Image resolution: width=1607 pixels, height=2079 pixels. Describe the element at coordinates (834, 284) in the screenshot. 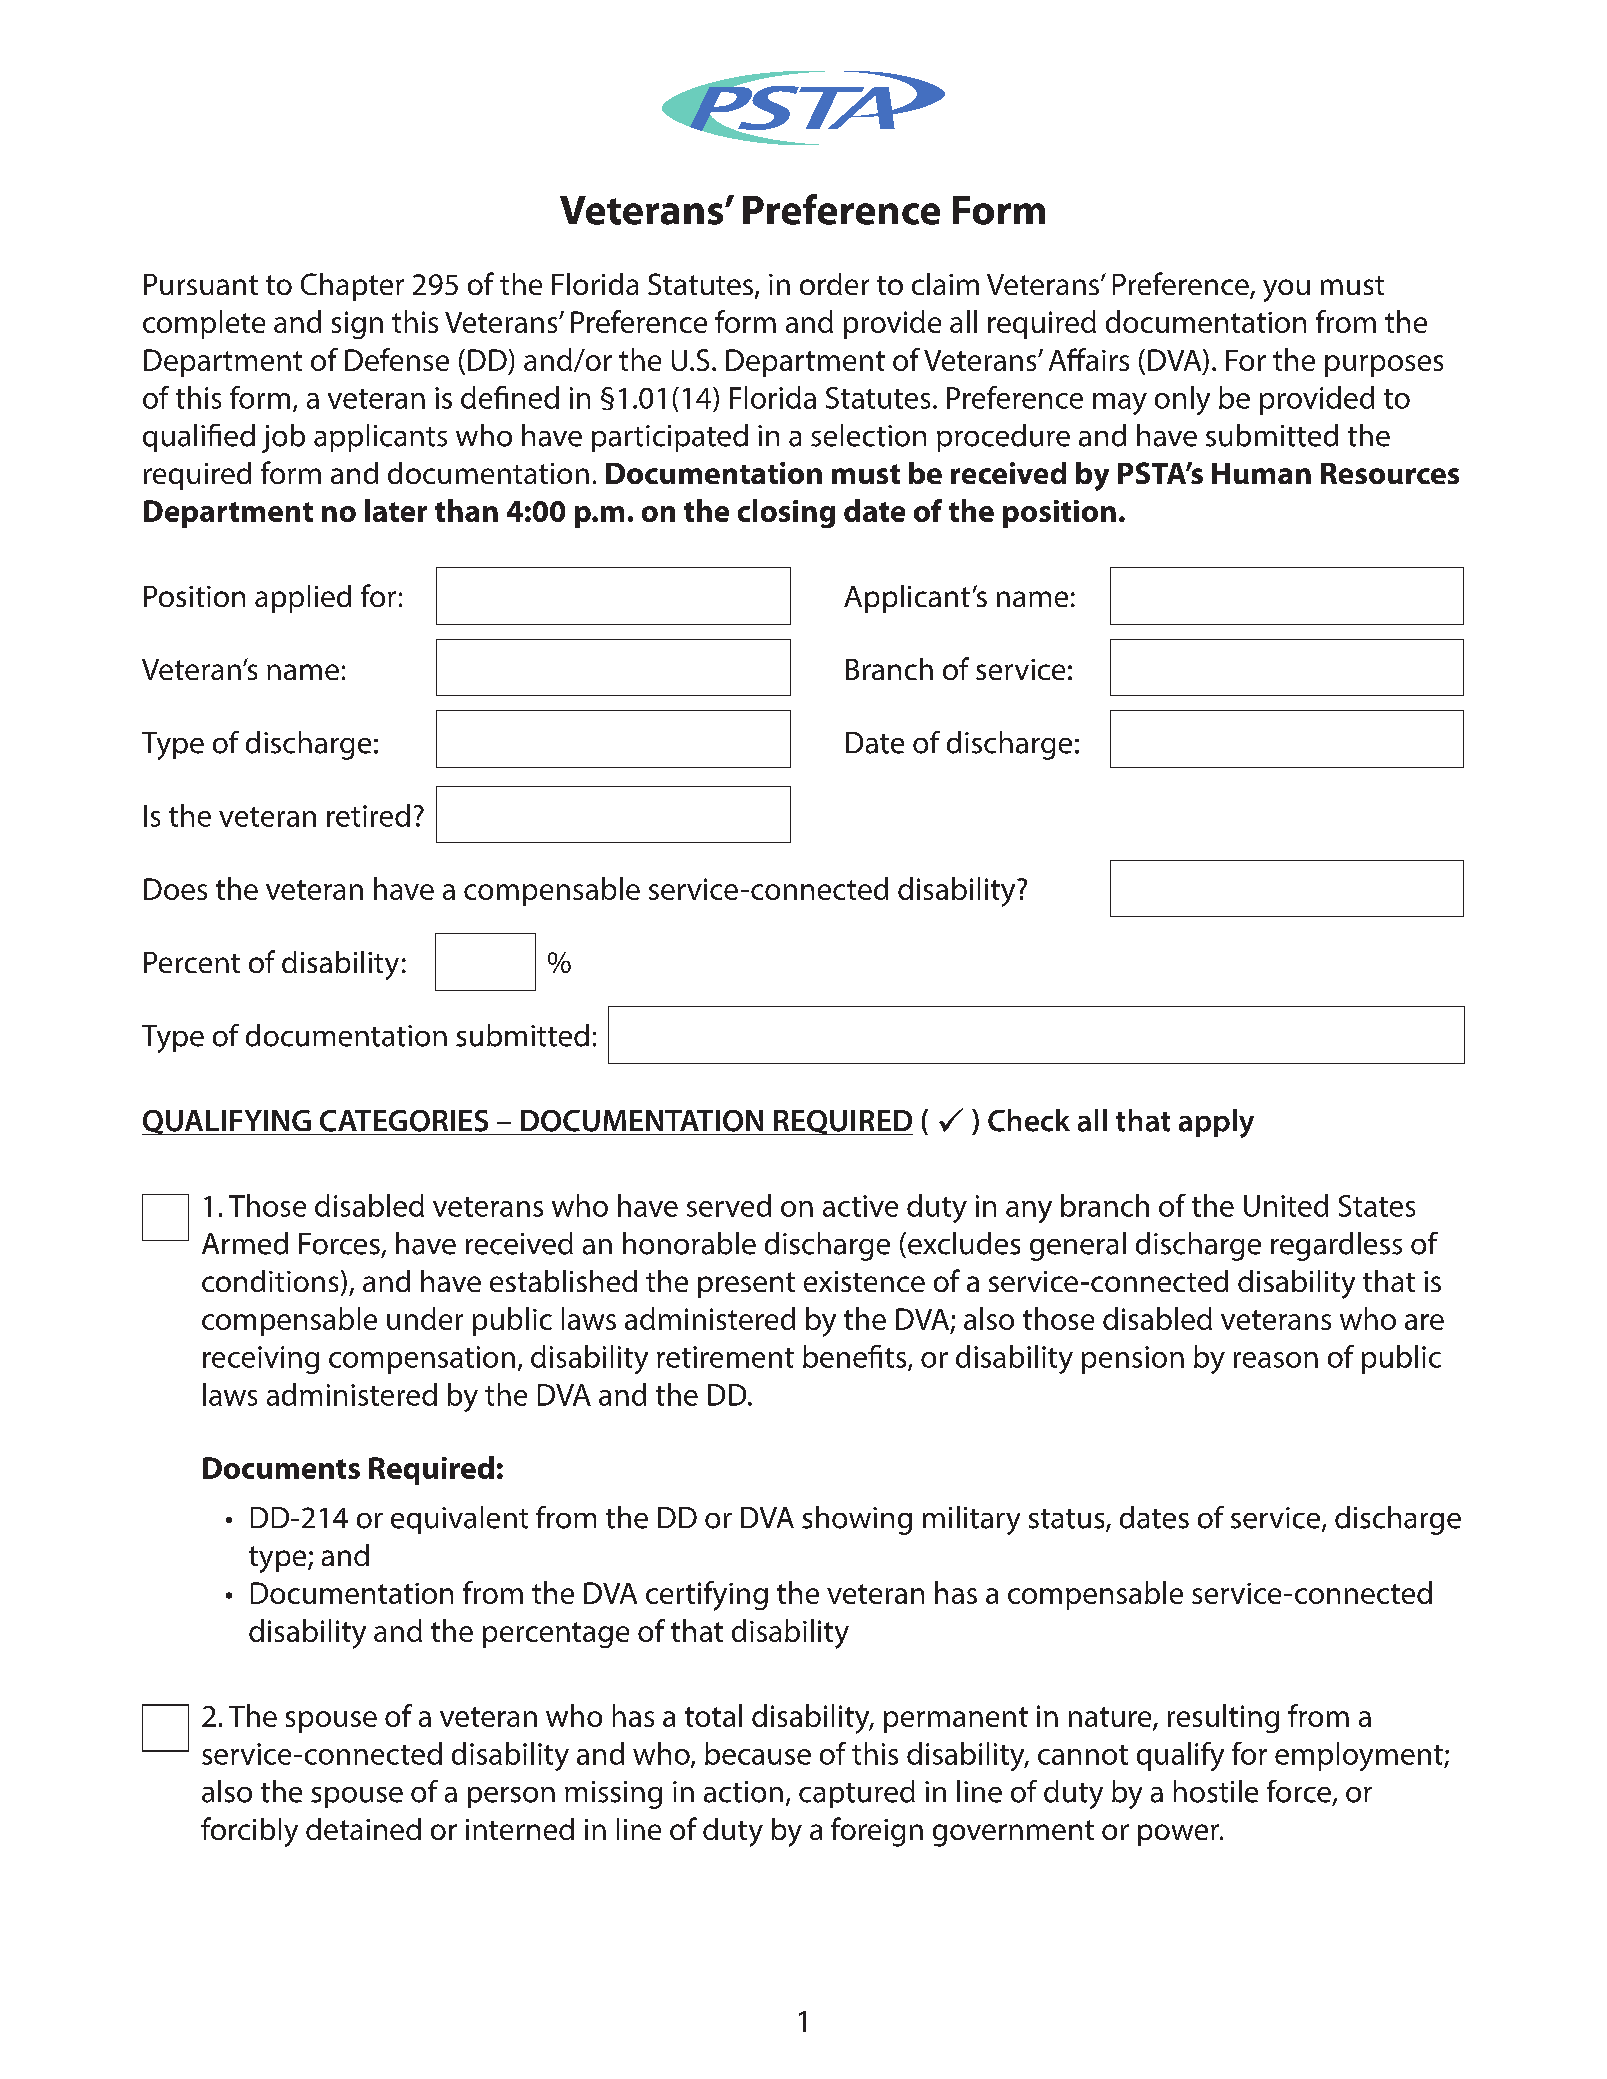

I see `order` at that location.
